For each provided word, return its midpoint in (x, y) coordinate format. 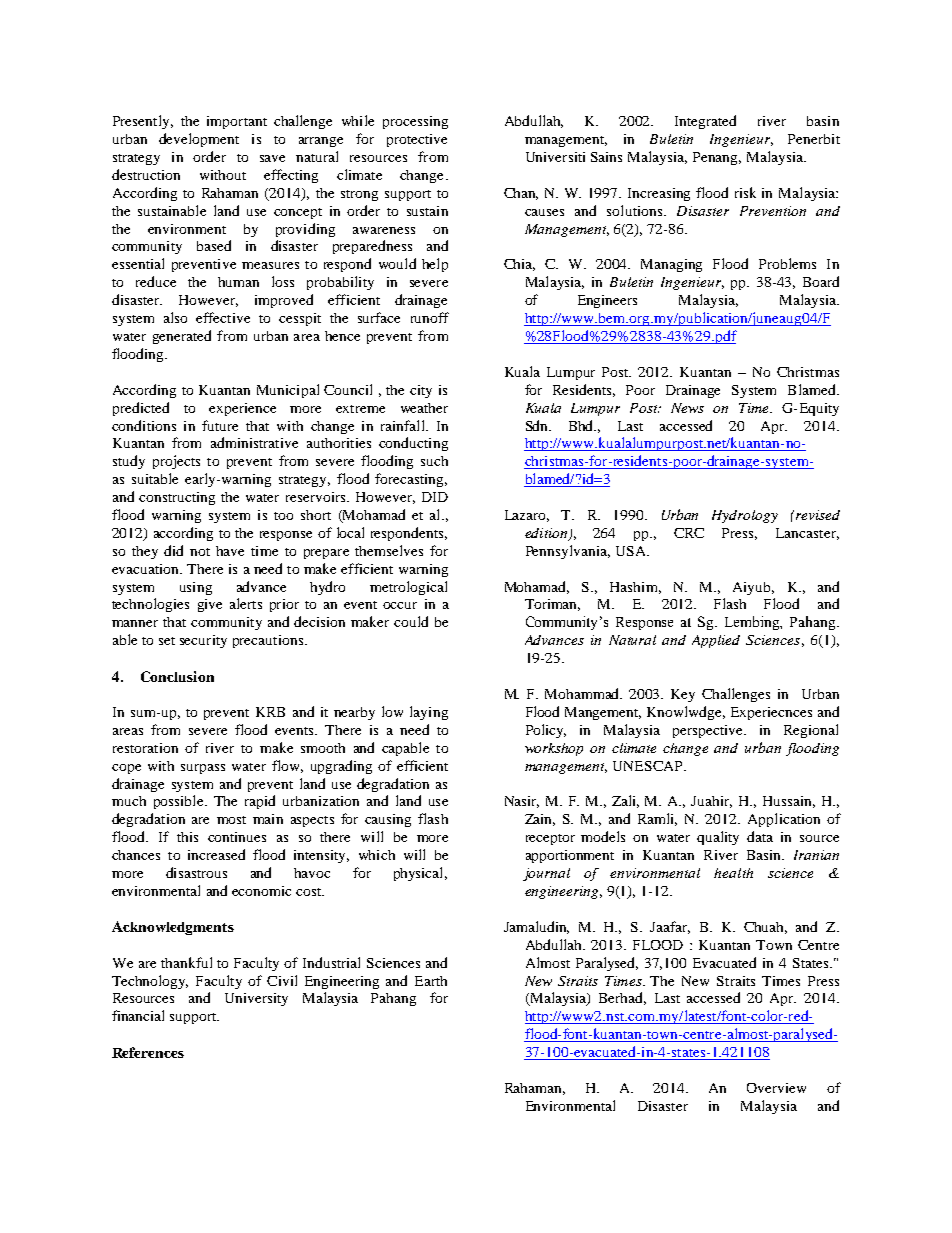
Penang (717, 158)
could (411, 621)
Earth (431, 981)
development (199, 140)
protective (417, 140)
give (210, 605)
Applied (716, 641)
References (148, 1052)
